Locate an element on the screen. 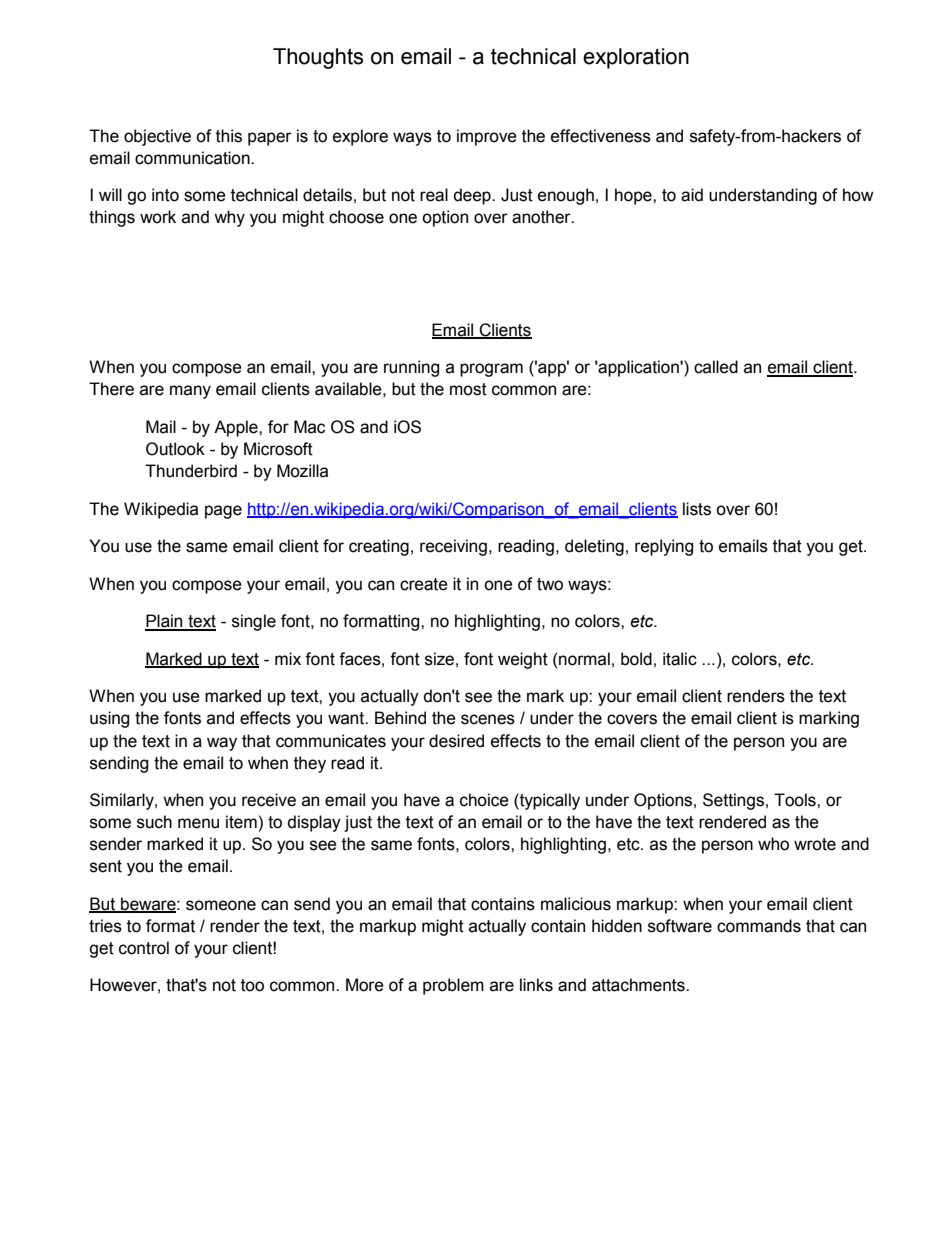  improve is located at coordinates (487, 137).
